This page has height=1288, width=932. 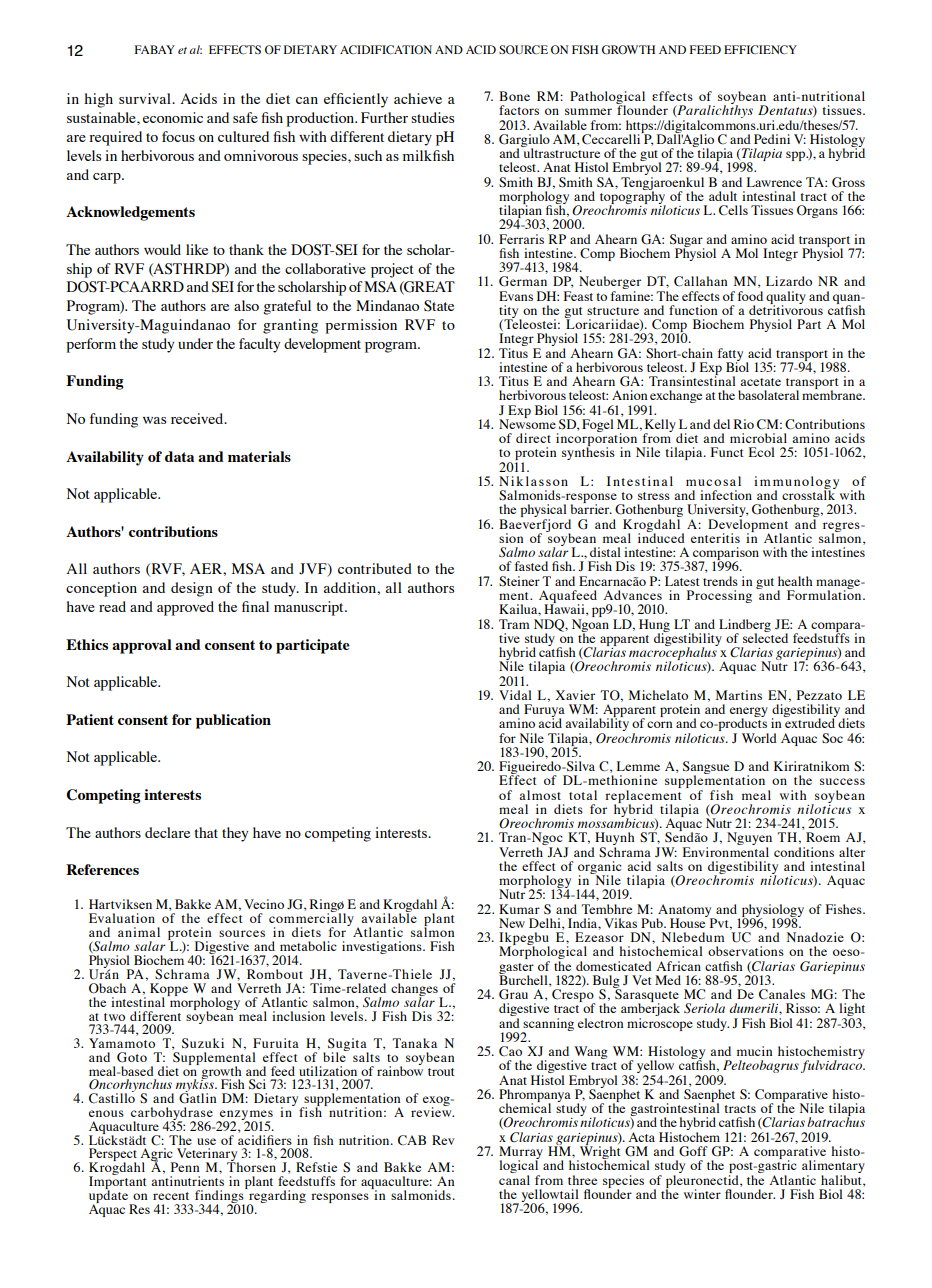 What do you see at coordinates (745, 626) in the page?
I see `Lindberg` at bounding box center [745, 626].
